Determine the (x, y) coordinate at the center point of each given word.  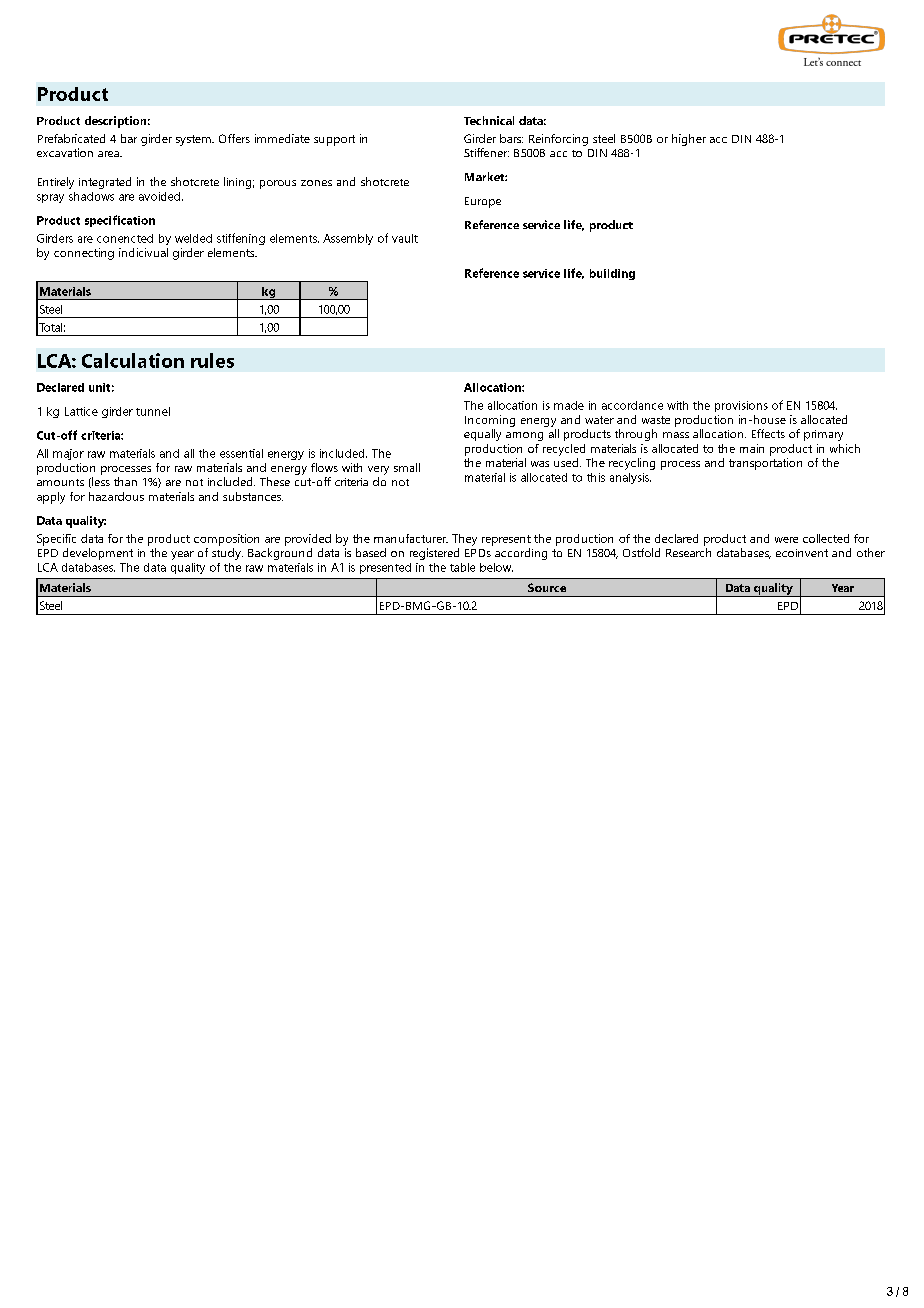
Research (688, 552)
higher (689, 140)
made (569, 405)
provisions (741, 406)
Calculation (133, 360)
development (98, 554)
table (462, 567)
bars (511, 138)
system (194, 140)
